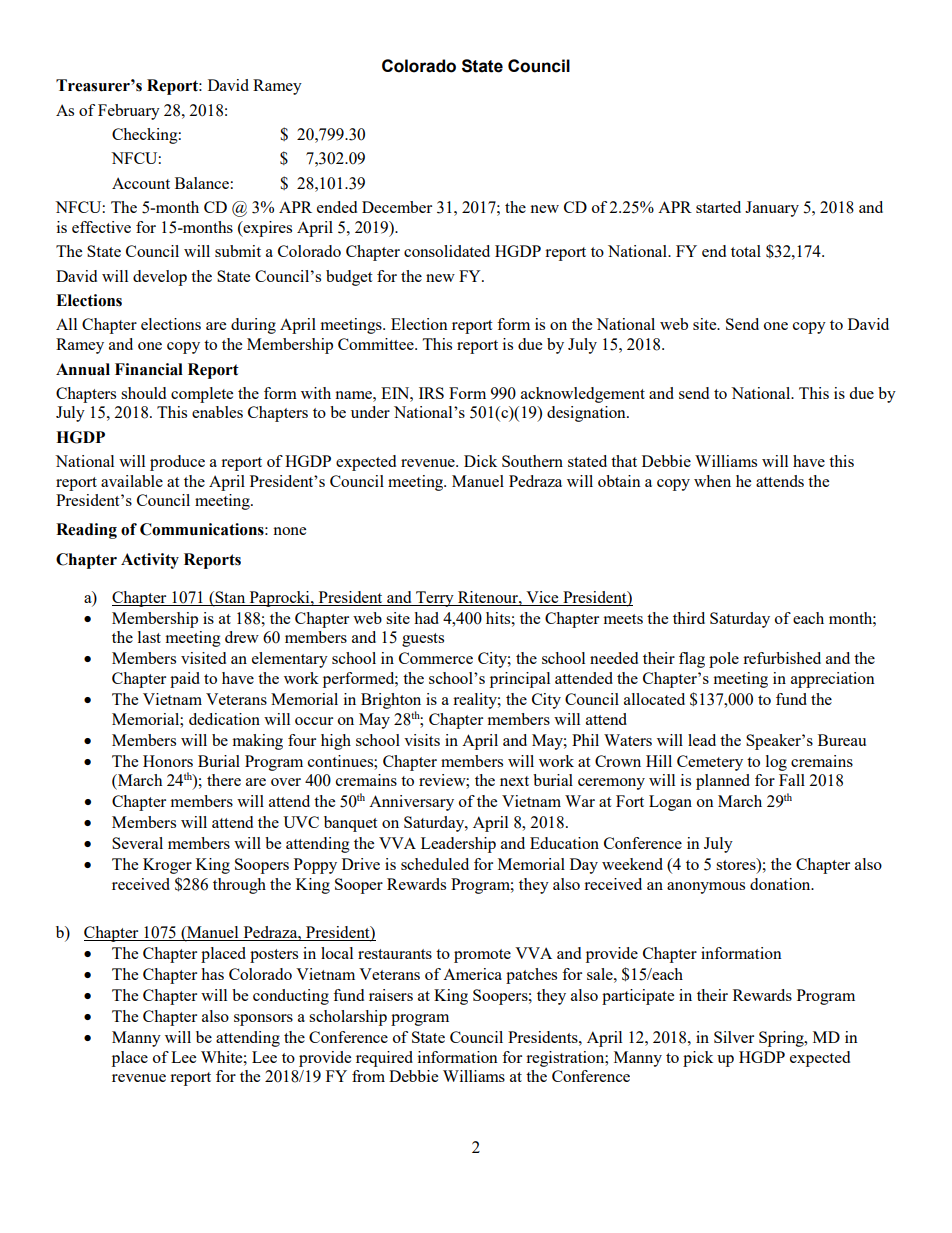  What do you see at coordinates (129, 112) in the document?
I see `February` at bounding box center [129, 112].
